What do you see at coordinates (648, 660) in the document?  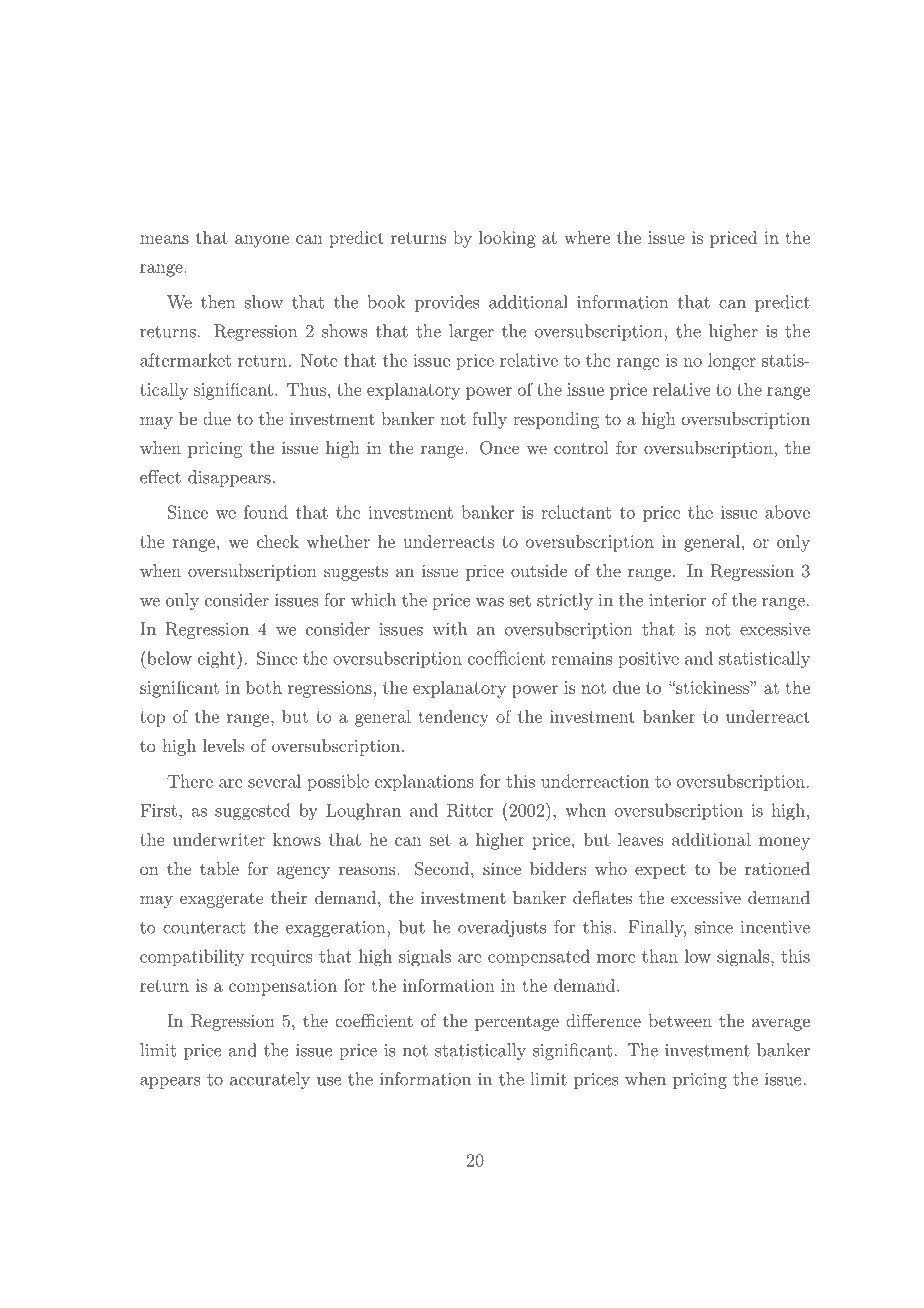 I see `positive` at bounding box center [648, 660].
